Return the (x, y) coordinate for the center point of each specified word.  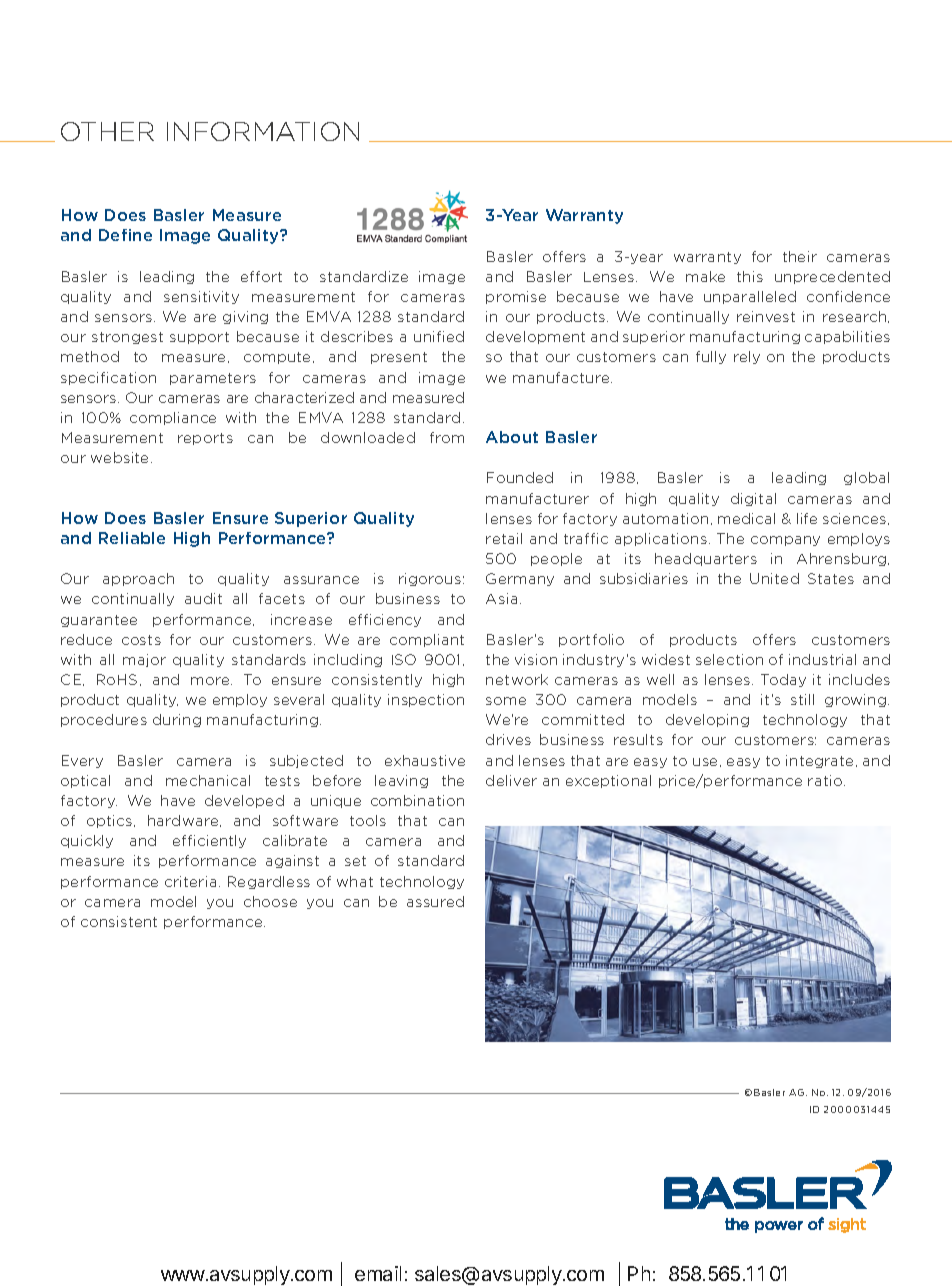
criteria (190, 881)
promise (516, 297)
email (378, 1273)
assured (435, 901)
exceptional (608, 781)
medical (746, 518)
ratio (825, 780)
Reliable (132, 538)
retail (504, 538)
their (800, 256)
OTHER (107, 131)
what (355, 881)
